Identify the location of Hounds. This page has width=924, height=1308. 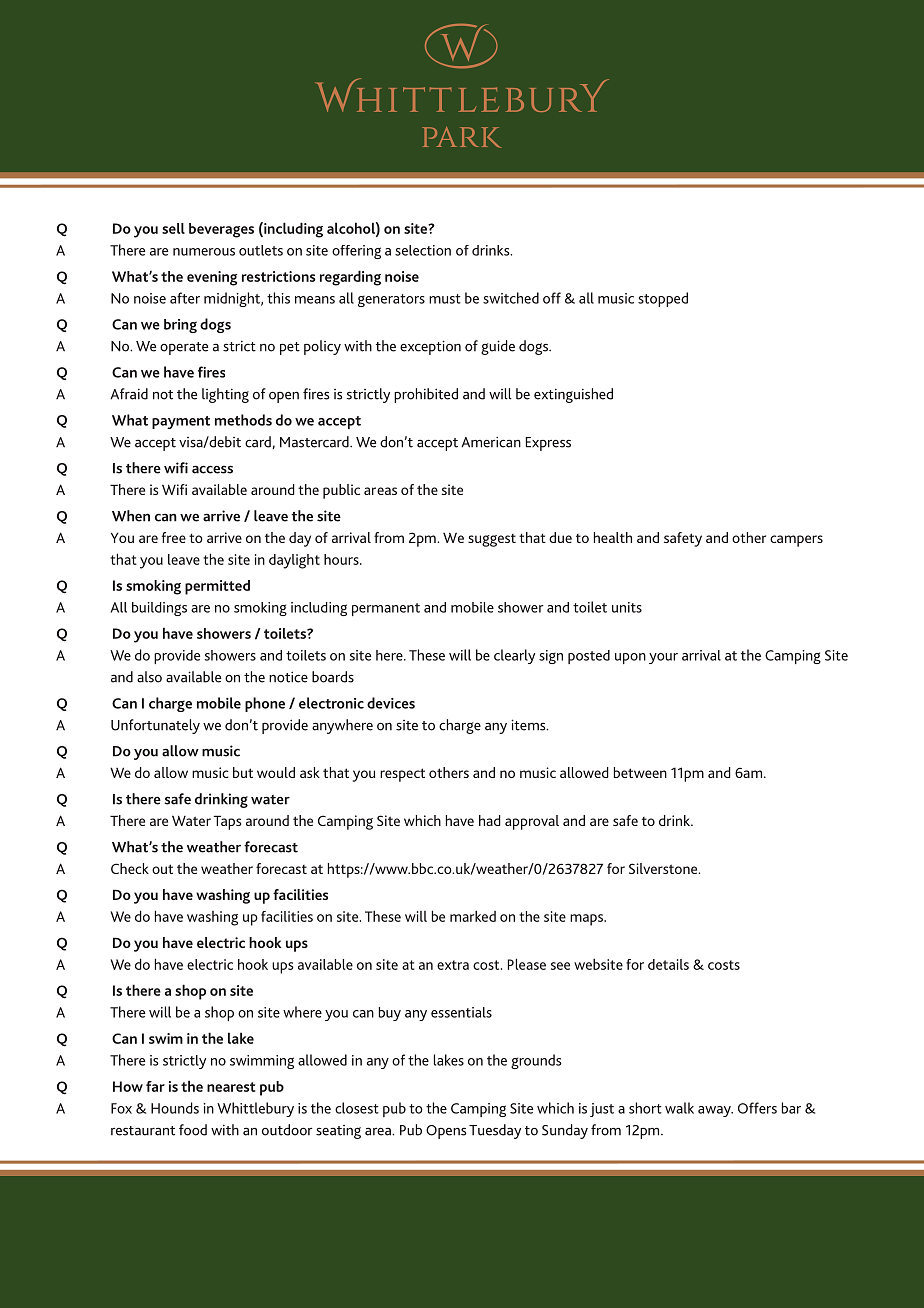
(175, 1108).
